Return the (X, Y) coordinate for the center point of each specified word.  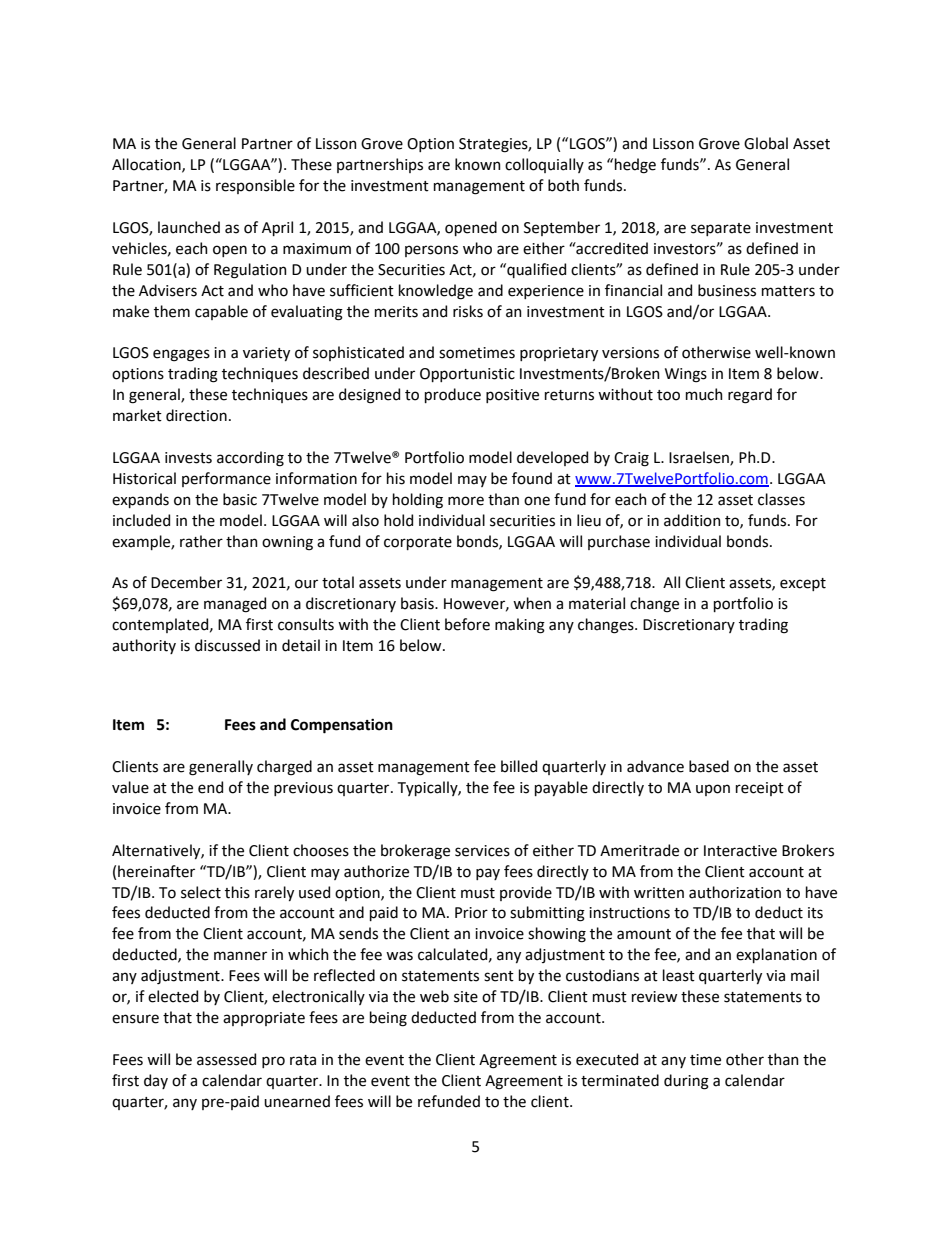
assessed (226, 1059)
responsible (255, 186)
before (467, 624)
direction (196, 415)
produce (453, 395)
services (482, 851)
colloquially (544, 165)
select (201, 892)
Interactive (740, 851)
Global (766, 143)
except (803, 584)
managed (235, 605)
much (704, 394)
